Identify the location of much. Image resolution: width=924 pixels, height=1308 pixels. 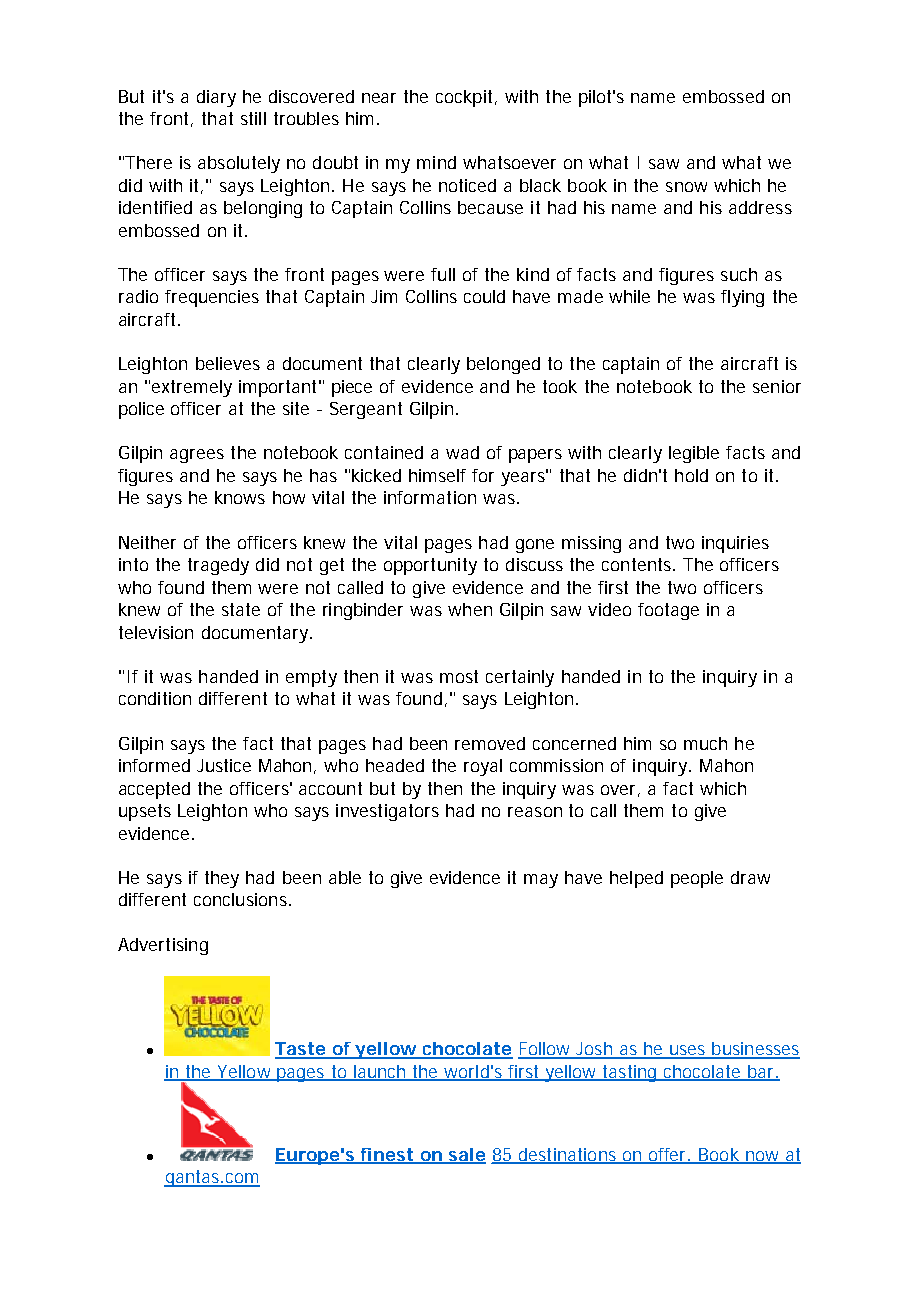
(705, 743).
